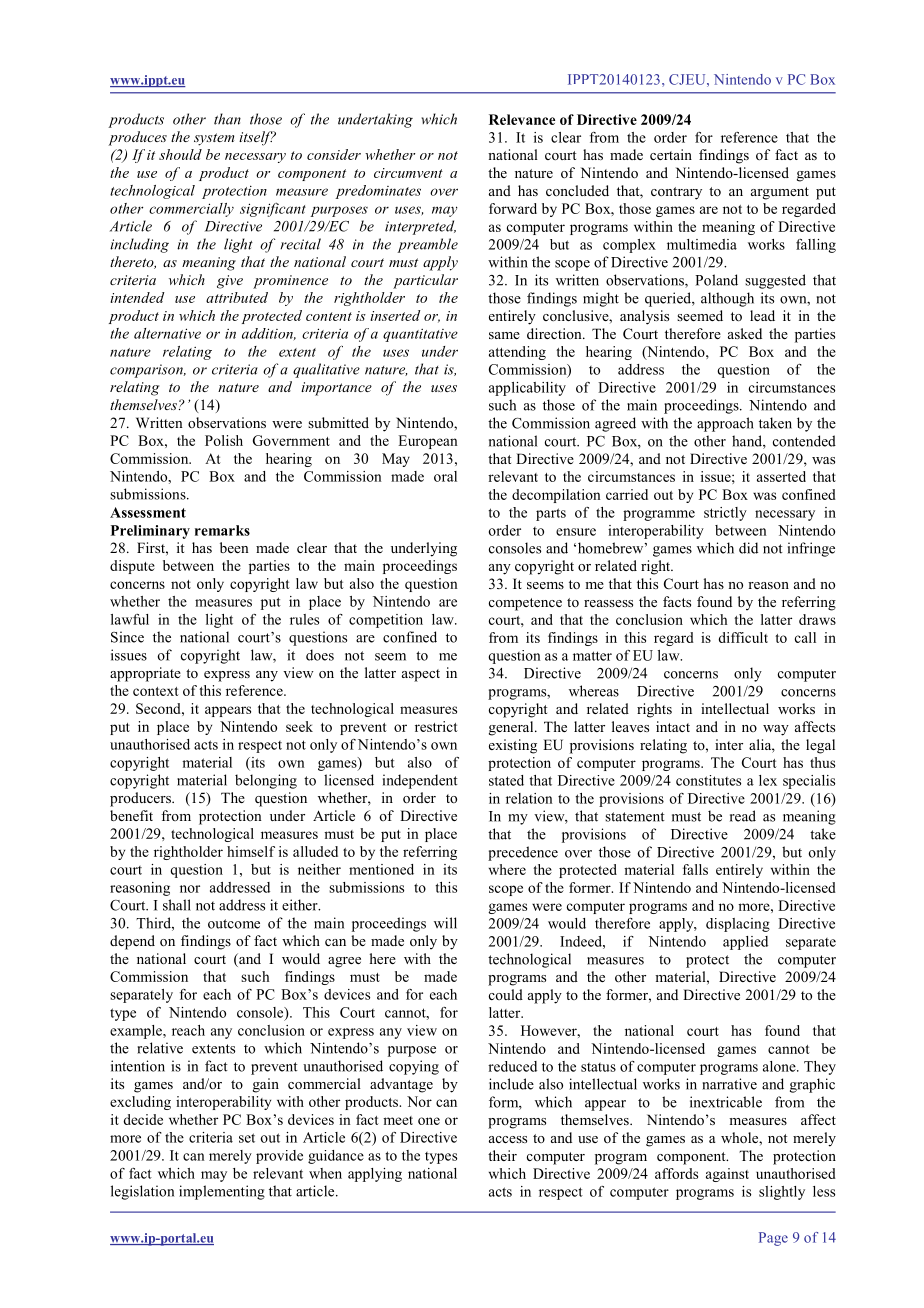 The width and height of the image is (924, 1308). Describe the element at coordinates (222, 1192) in the image. I see `implementing` at that location.
